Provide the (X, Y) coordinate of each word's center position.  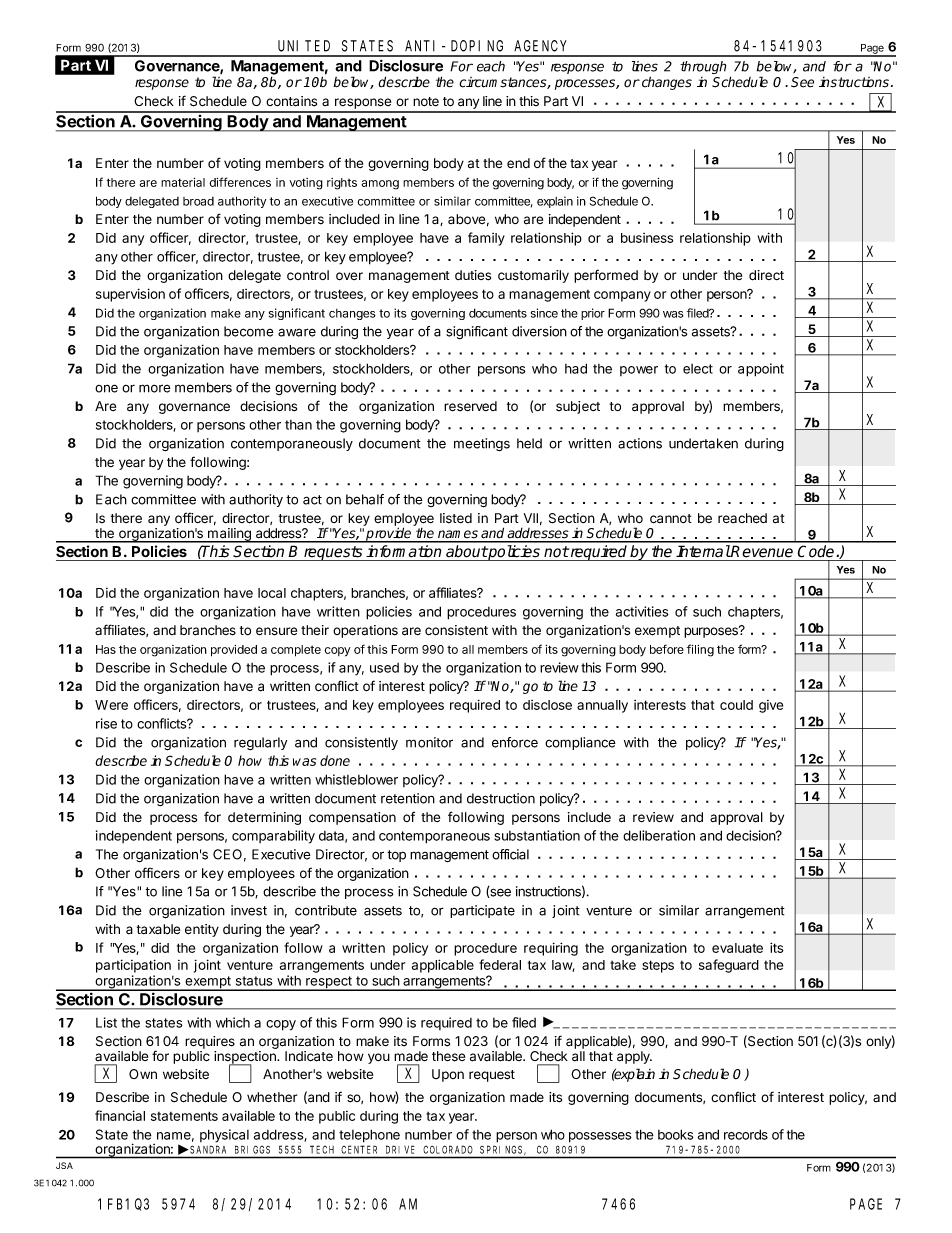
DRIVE (400, 1150)
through (703, 67)
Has (106, 649)
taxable (158, 929)
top (396, 856)
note (426, 101)
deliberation (659, 835)
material (183, 182)
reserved (470, 406)
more (155, 388)
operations (365, 631)
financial (120, 1115)
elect (698, 369)
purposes (712, 632)
